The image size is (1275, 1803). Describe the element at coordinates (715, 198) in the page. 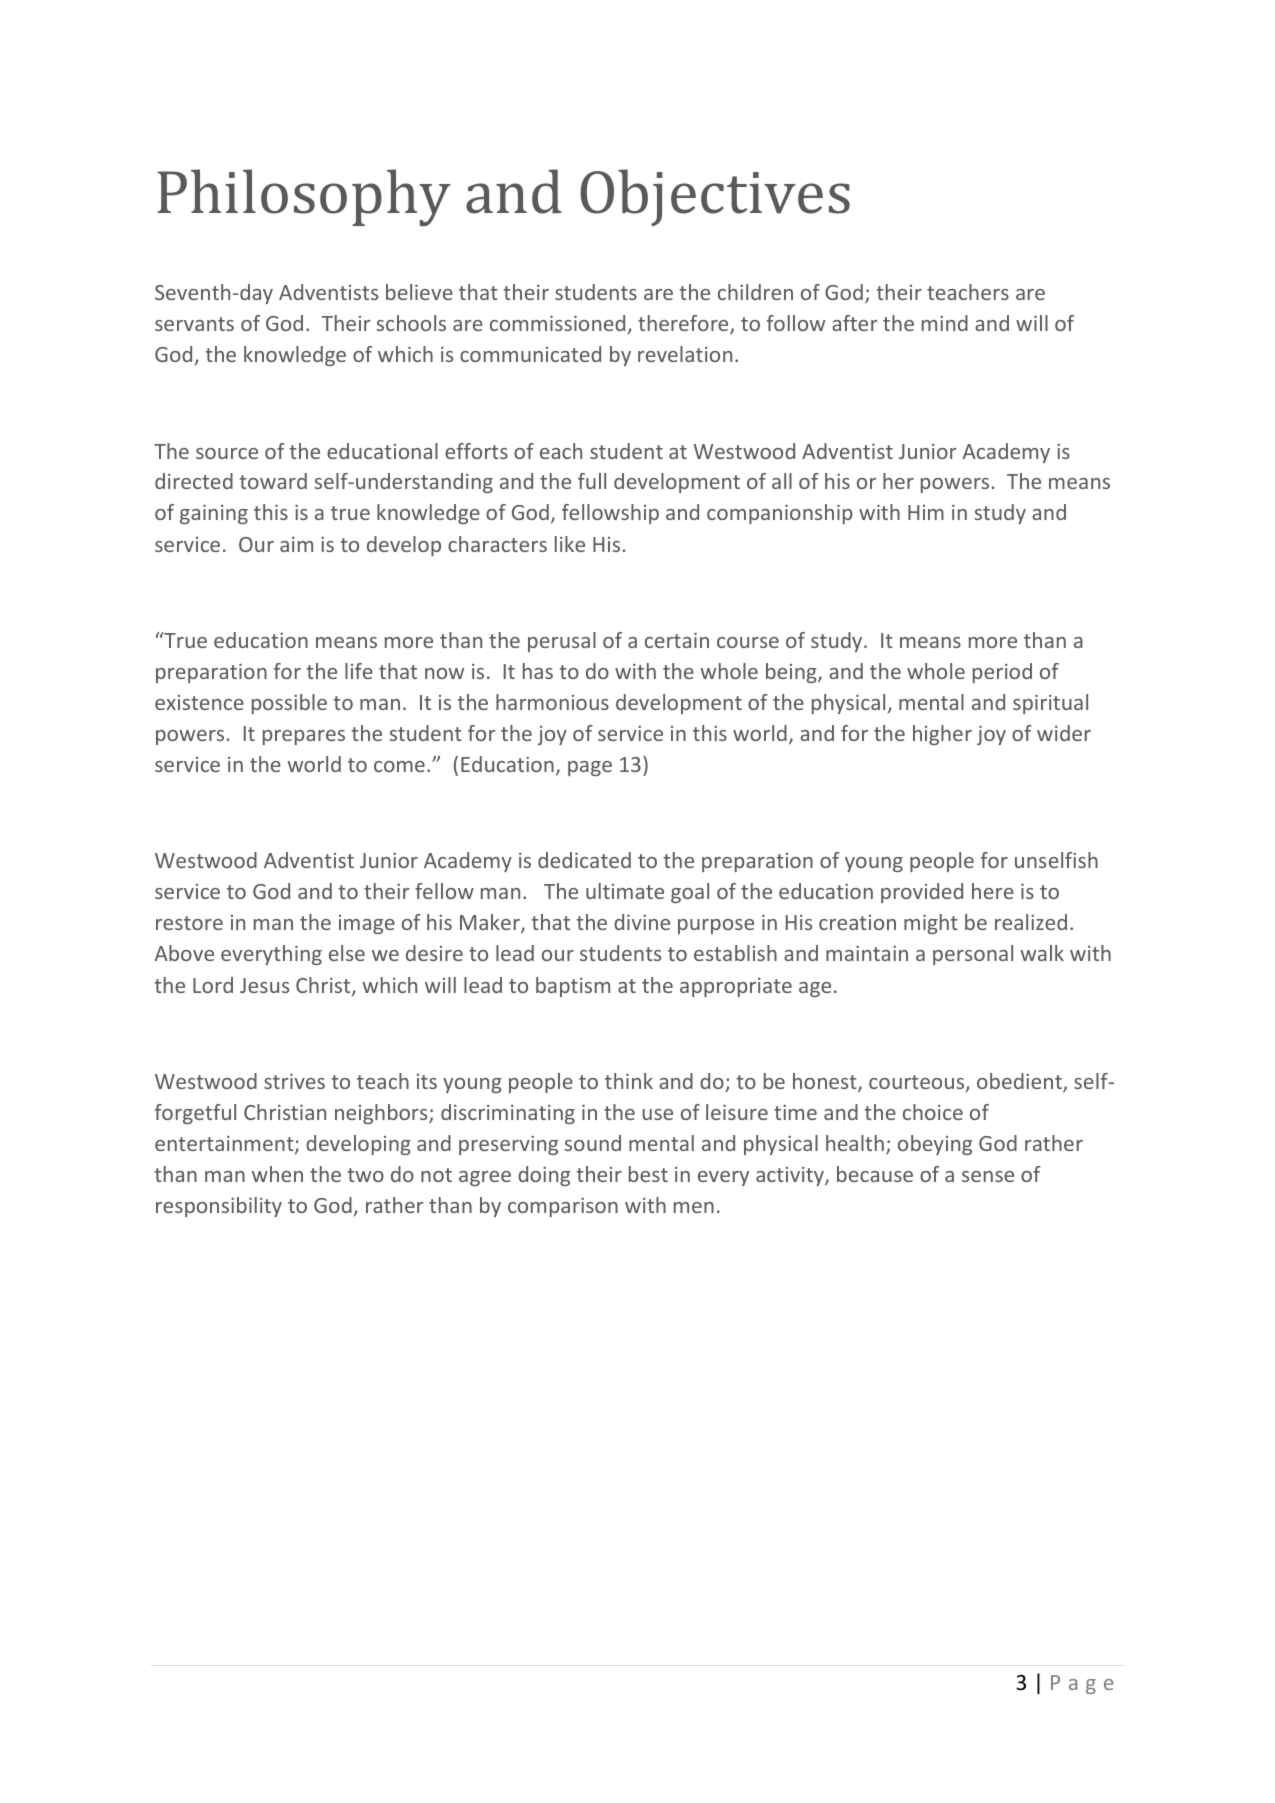

I see `Objectives` at that location.
